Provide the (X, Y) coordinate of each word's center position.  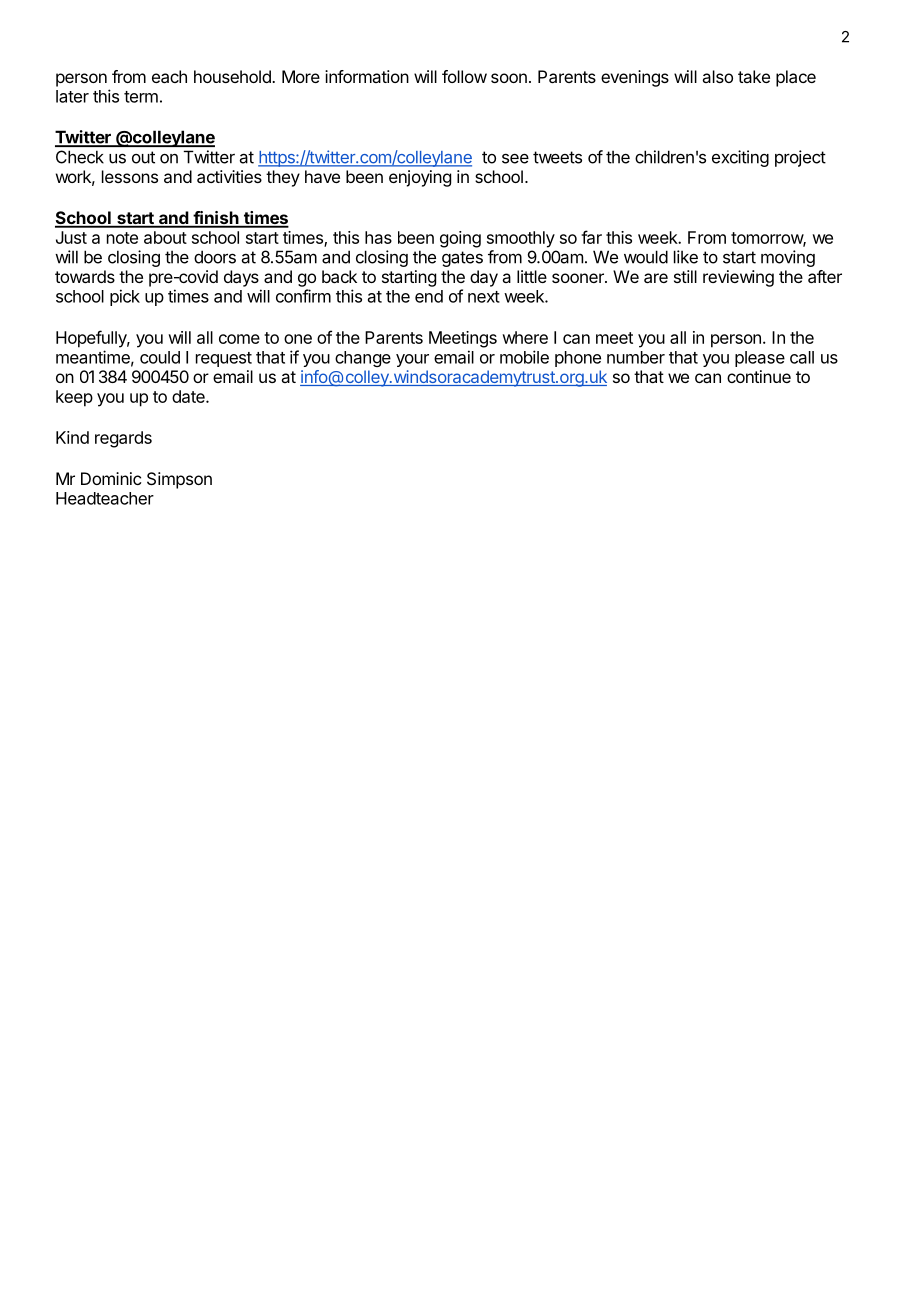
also (717, 76)
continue (759, 376)
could (160, 357)
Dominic (111, 478)
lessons (130, 176)
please (760, 359)
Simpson (179, 480)
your (412, 360)
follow (464, 76)
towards (85, 276)
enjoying (420, 178)
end (429, 296)
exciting (740, 158)
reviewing (738, 278)
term (141, 97)
